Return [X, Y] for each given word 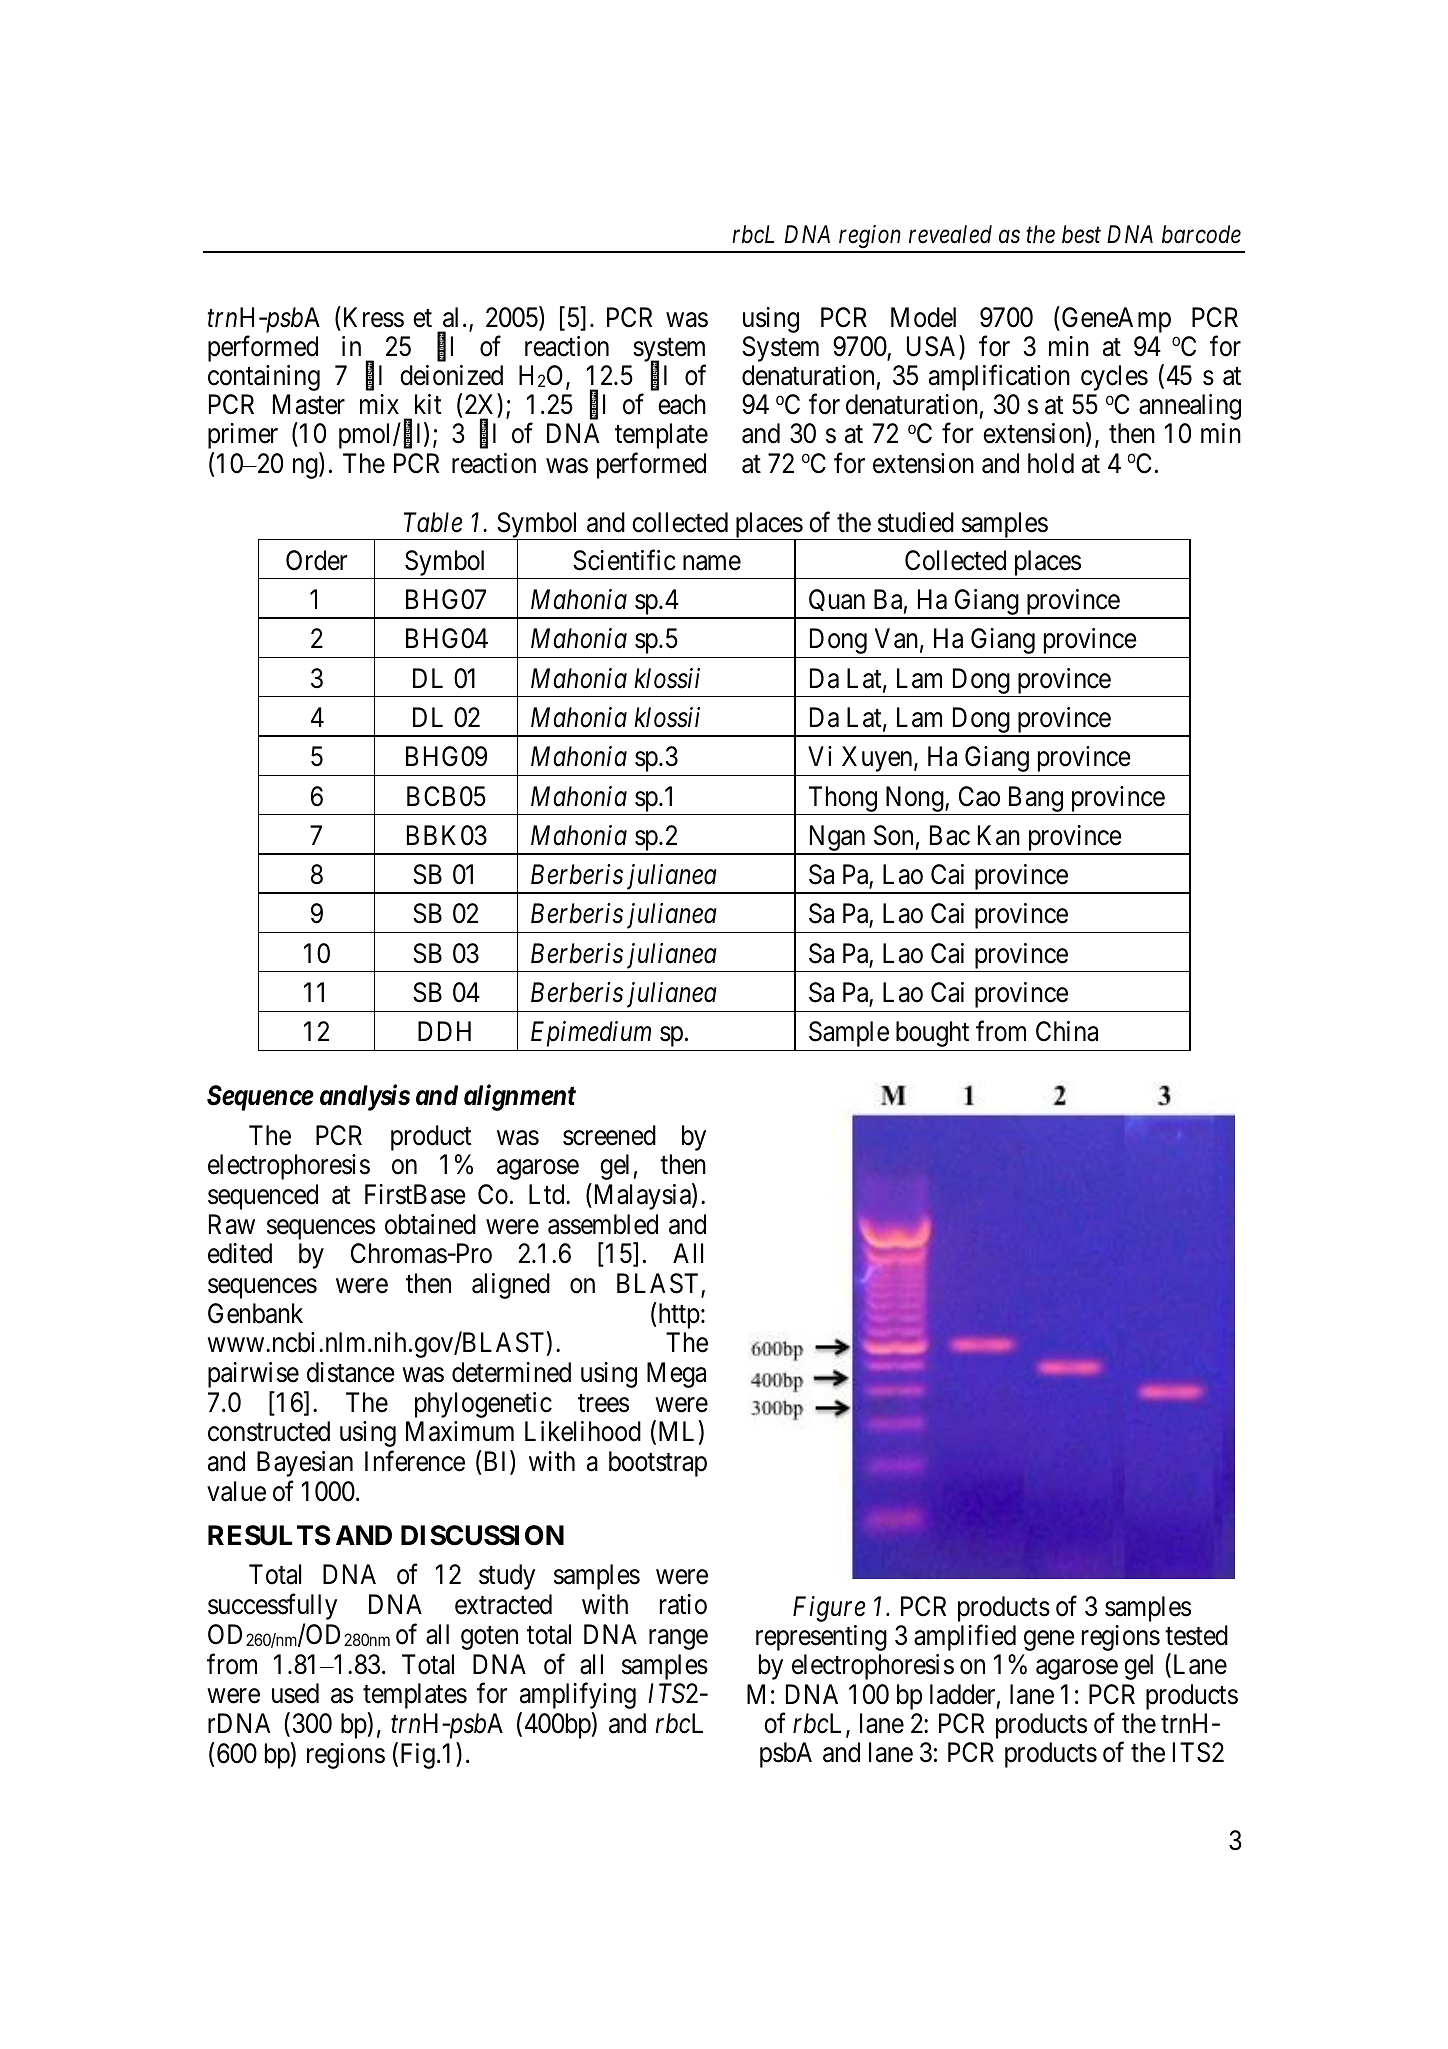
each [682, 404]
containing [264, 378]
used [295, 1693]
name [712, 563]
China [1067, 1031]
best [1081, 234]
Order [316, 560]
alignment [520, 1097]
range [678, 1640]
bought [932, 1034]
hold [1051, 463]
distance [351, 1372]
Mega [676, 1375]
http [679, 1316]
